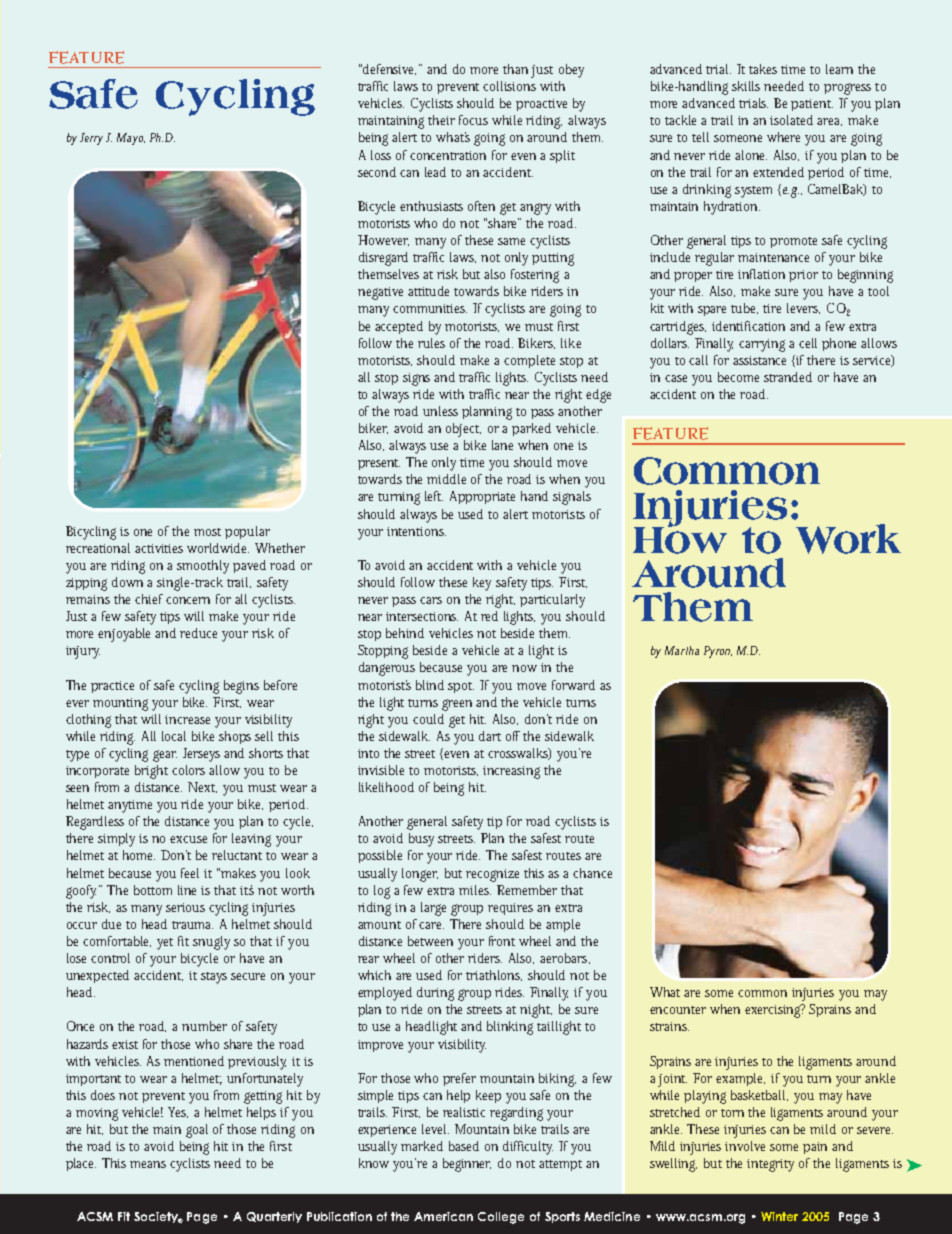 The height and width of the image is (1234, 952). Describe the element at coordinates (150, 1164) in the image. I see `means` at that location.
